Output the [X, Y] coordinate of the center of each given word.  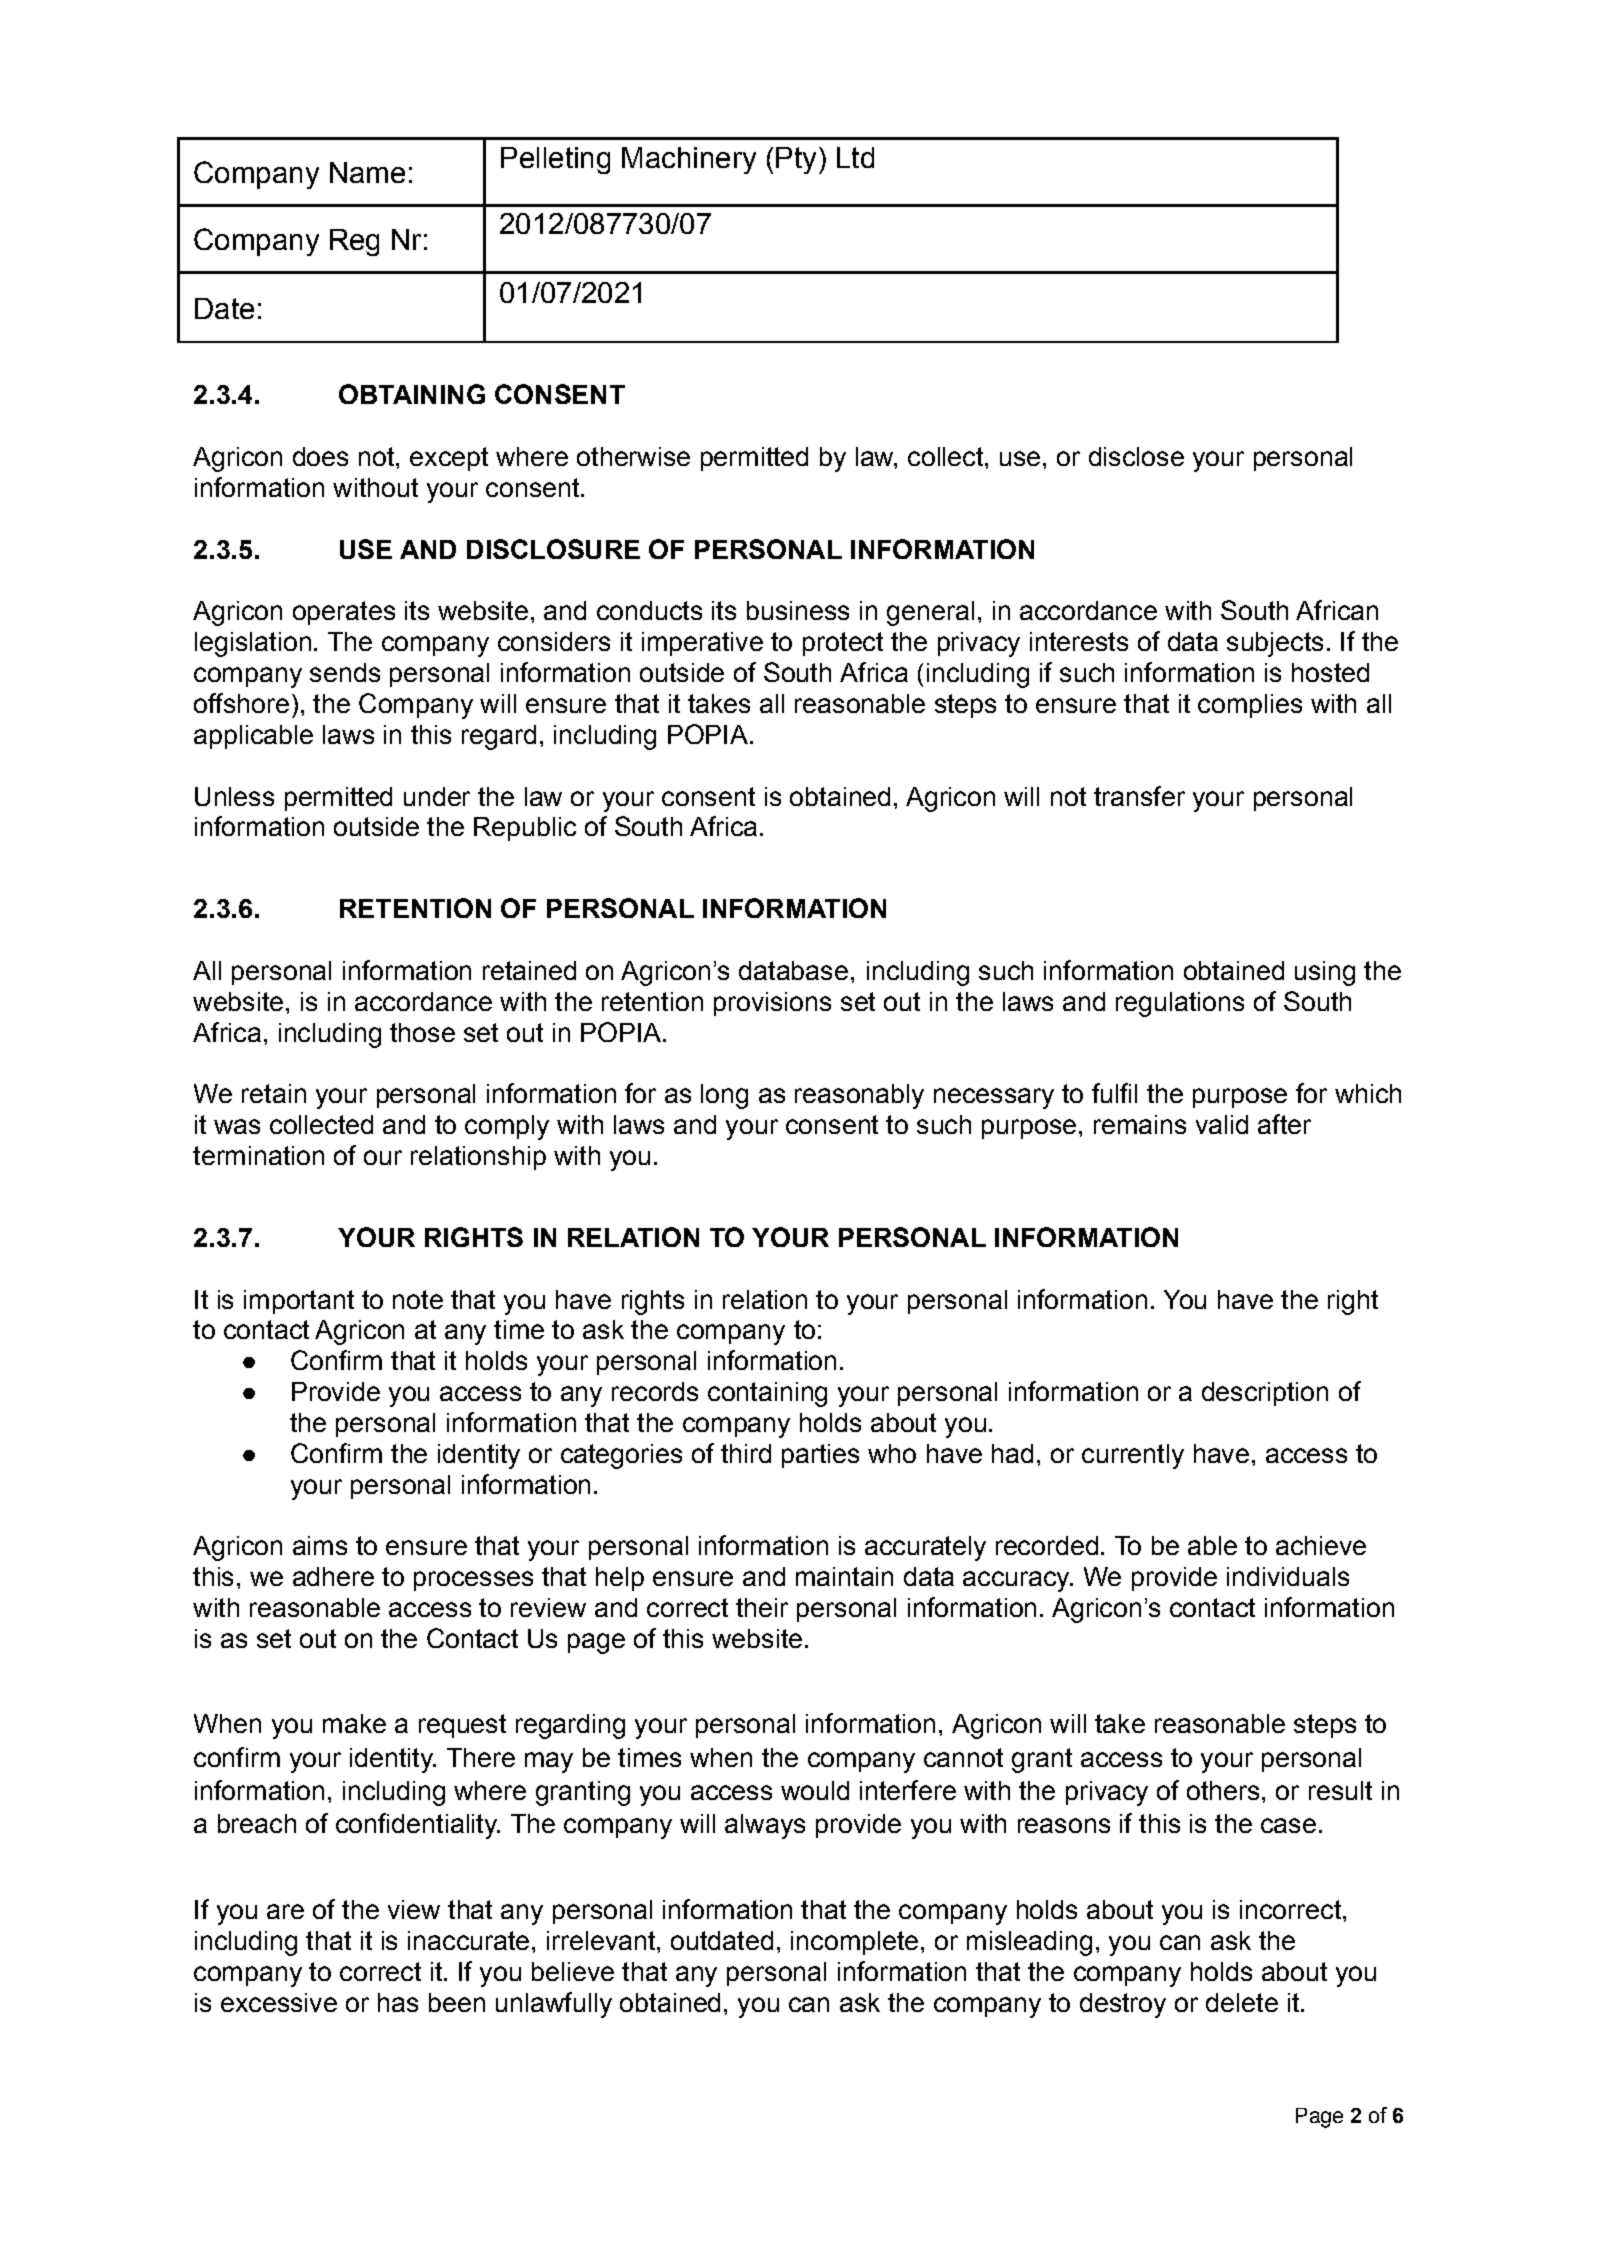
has [398, 2002]
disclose [1136, 456]
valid [1222, 1124]
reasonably [859, 1096]
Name [367, 172]
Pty [796, 160]
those [422, 1032]
